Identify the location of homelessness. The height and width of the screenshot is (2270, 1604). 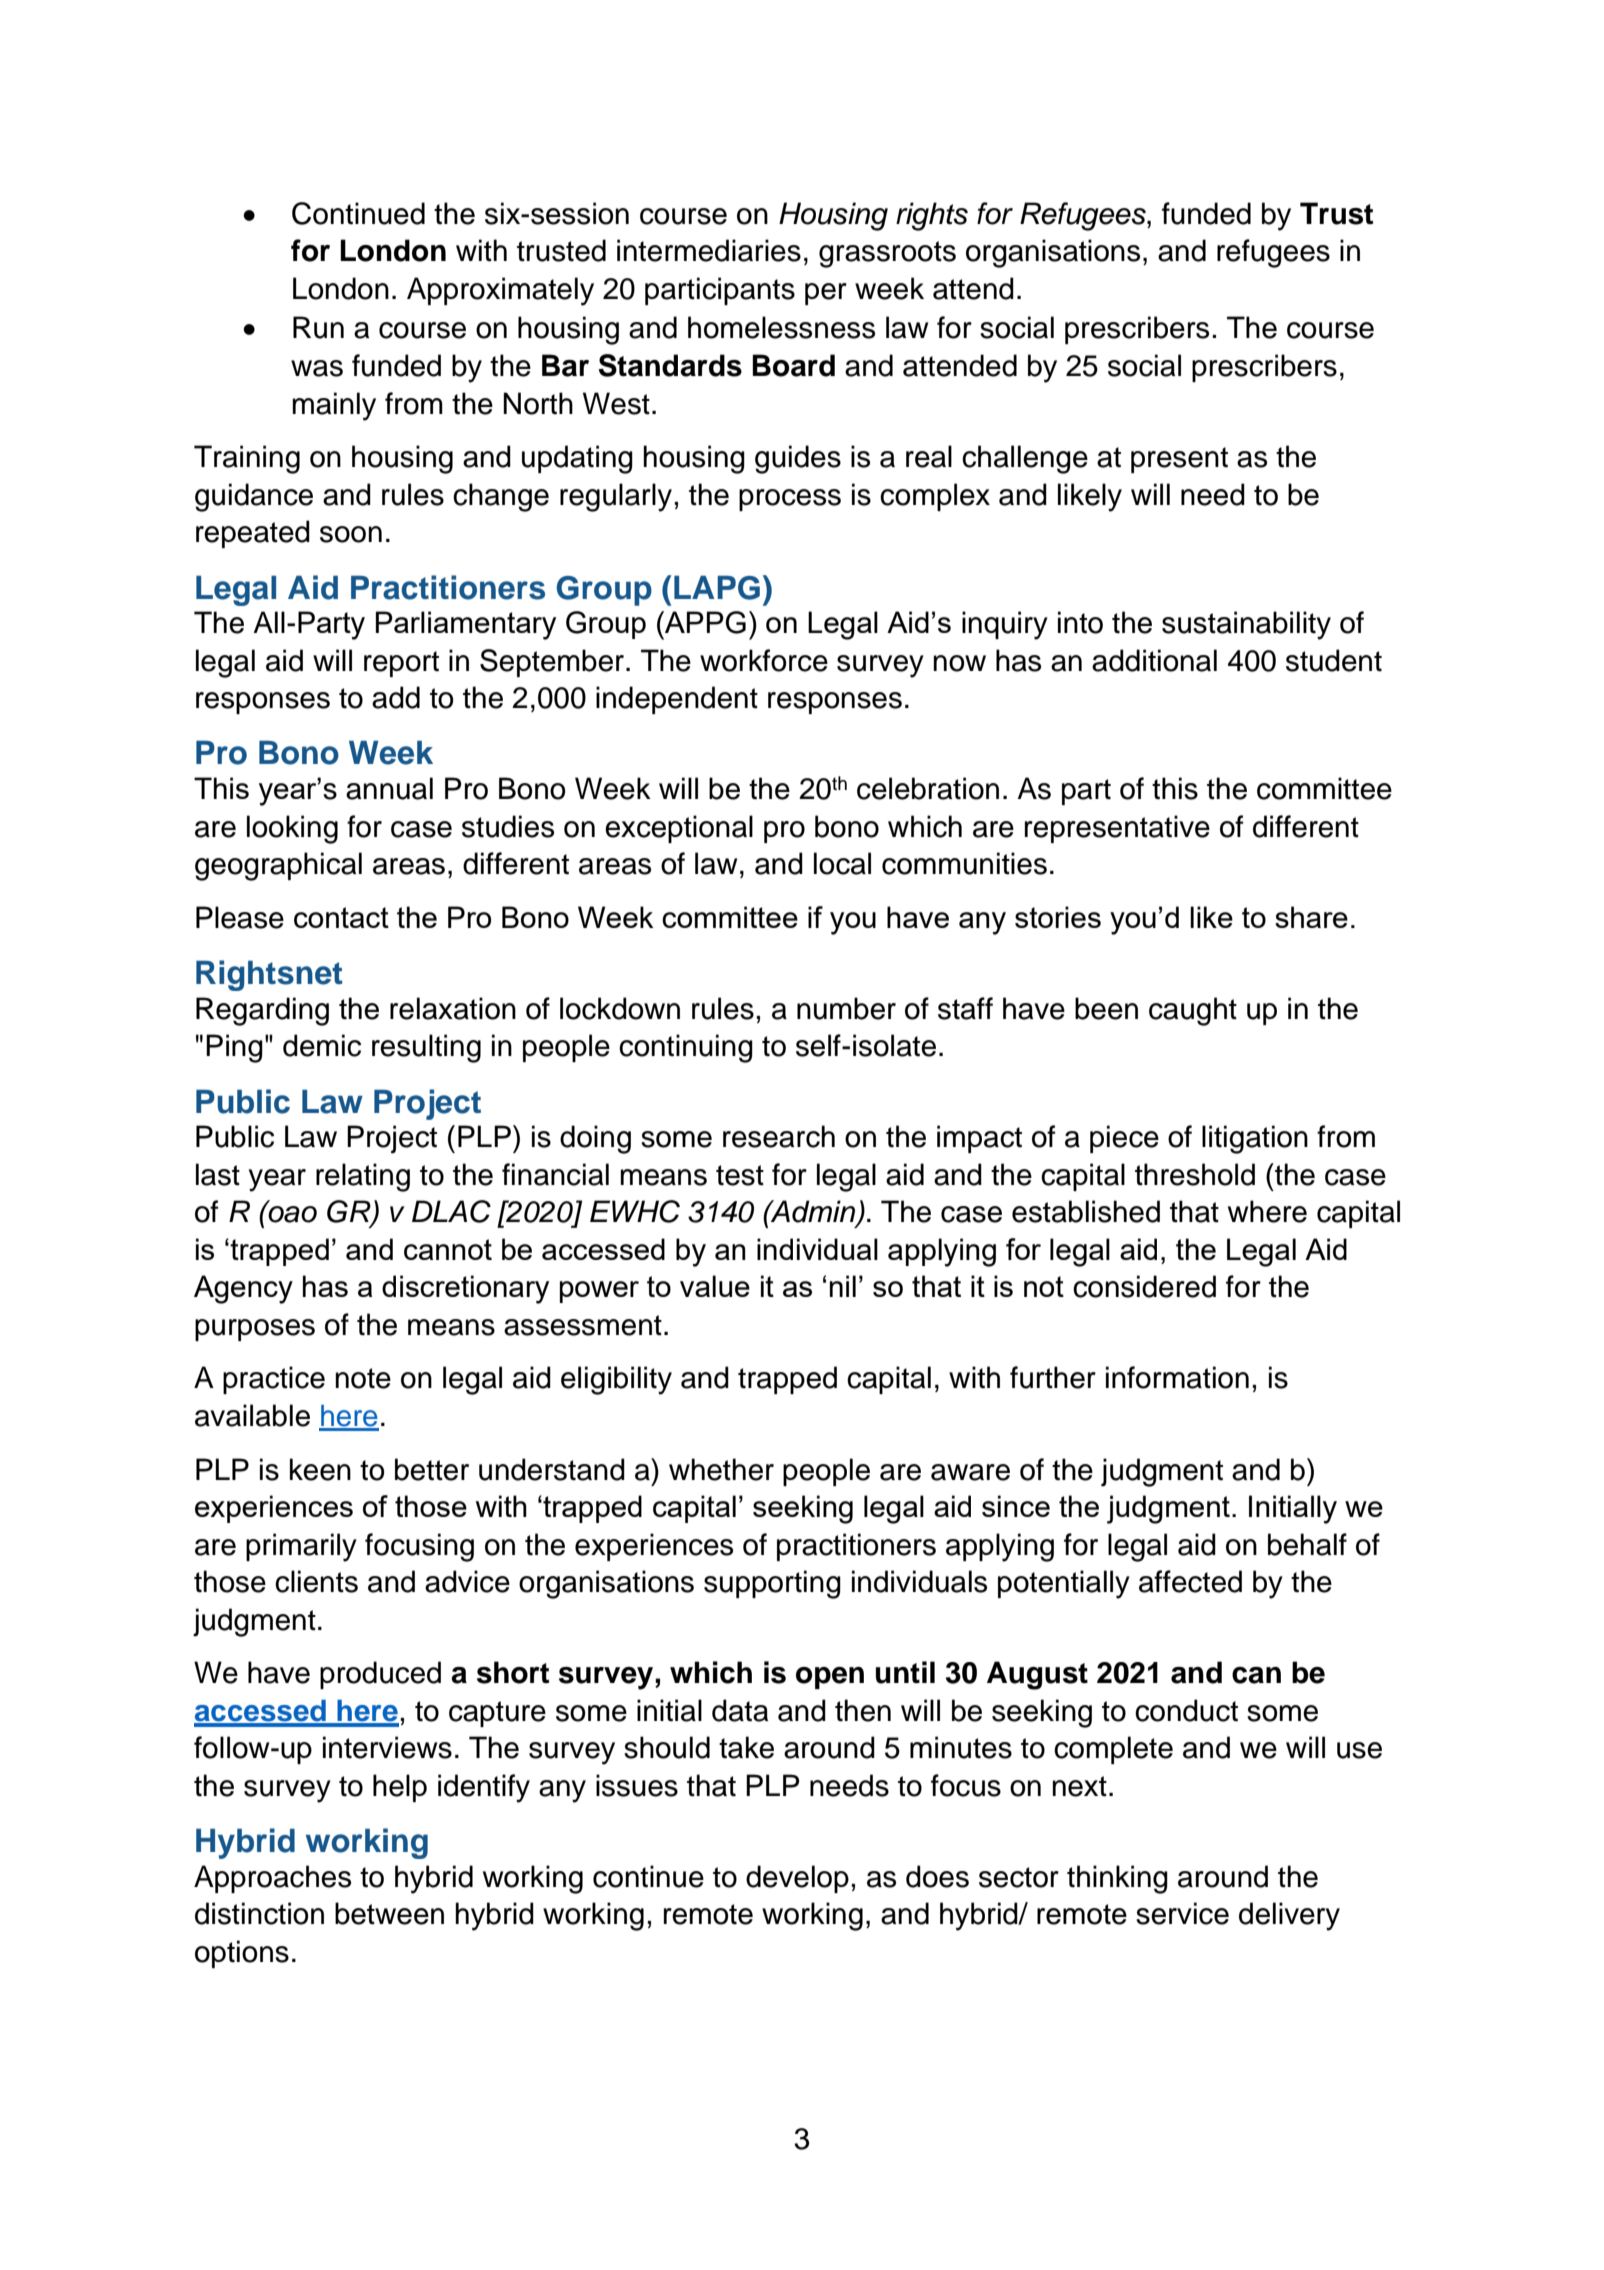
(781, 327).
